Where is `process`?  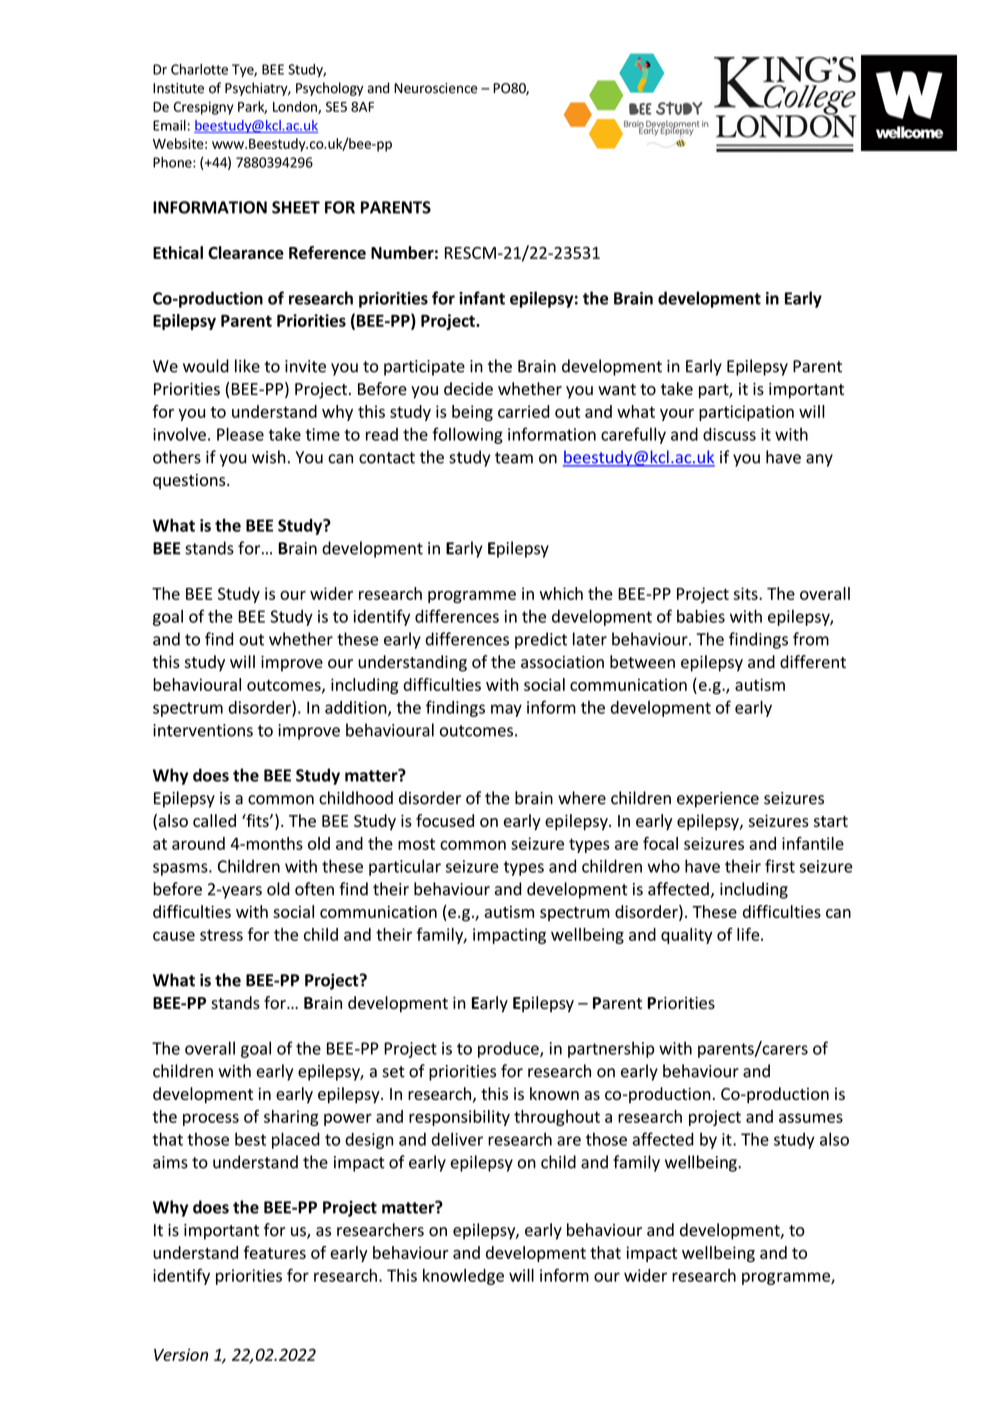
process is located at coordinates (211, 1119).
